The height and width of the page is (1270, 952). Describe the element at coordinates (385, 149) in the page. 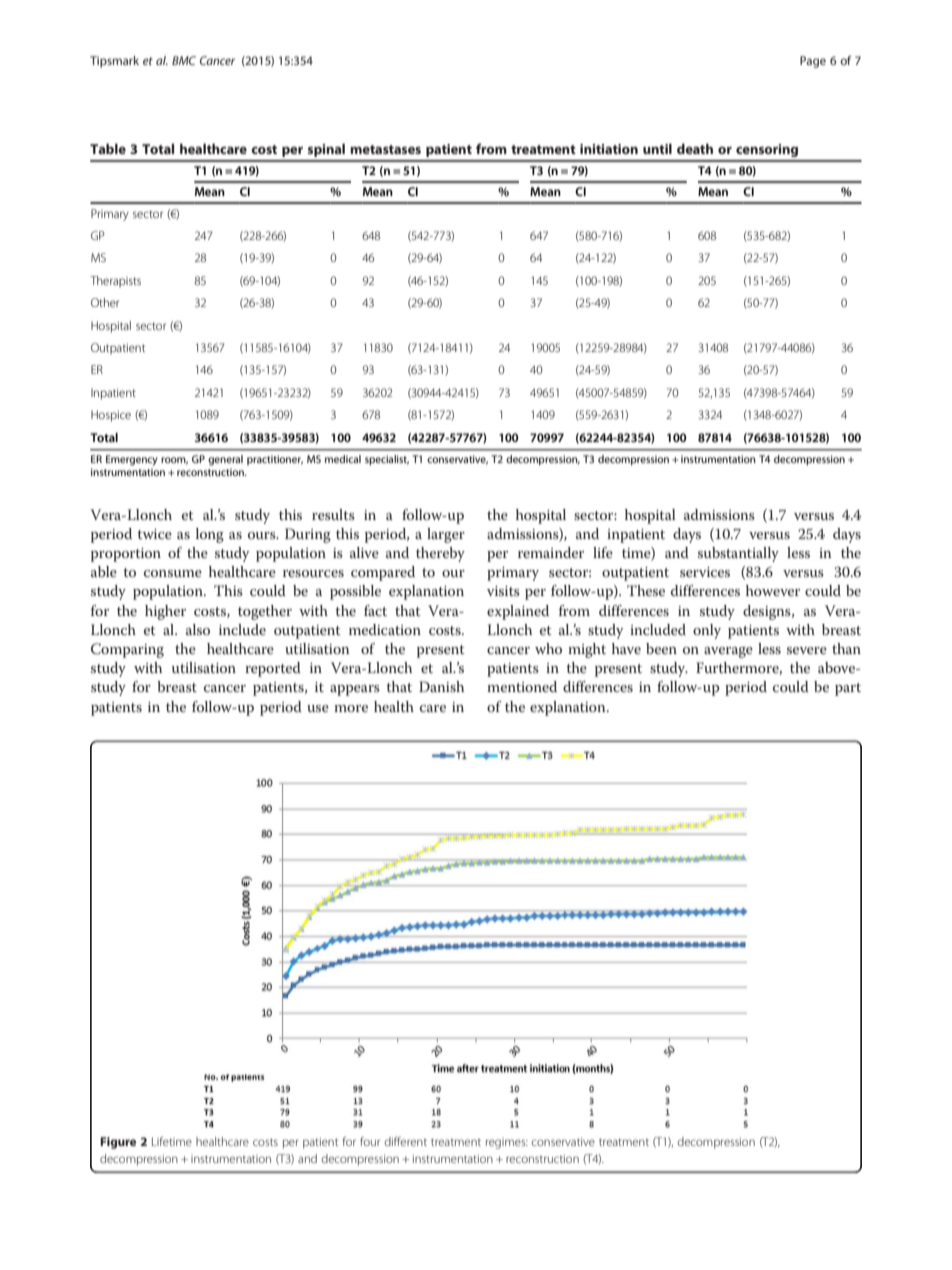

I see `metastases` at that location.
